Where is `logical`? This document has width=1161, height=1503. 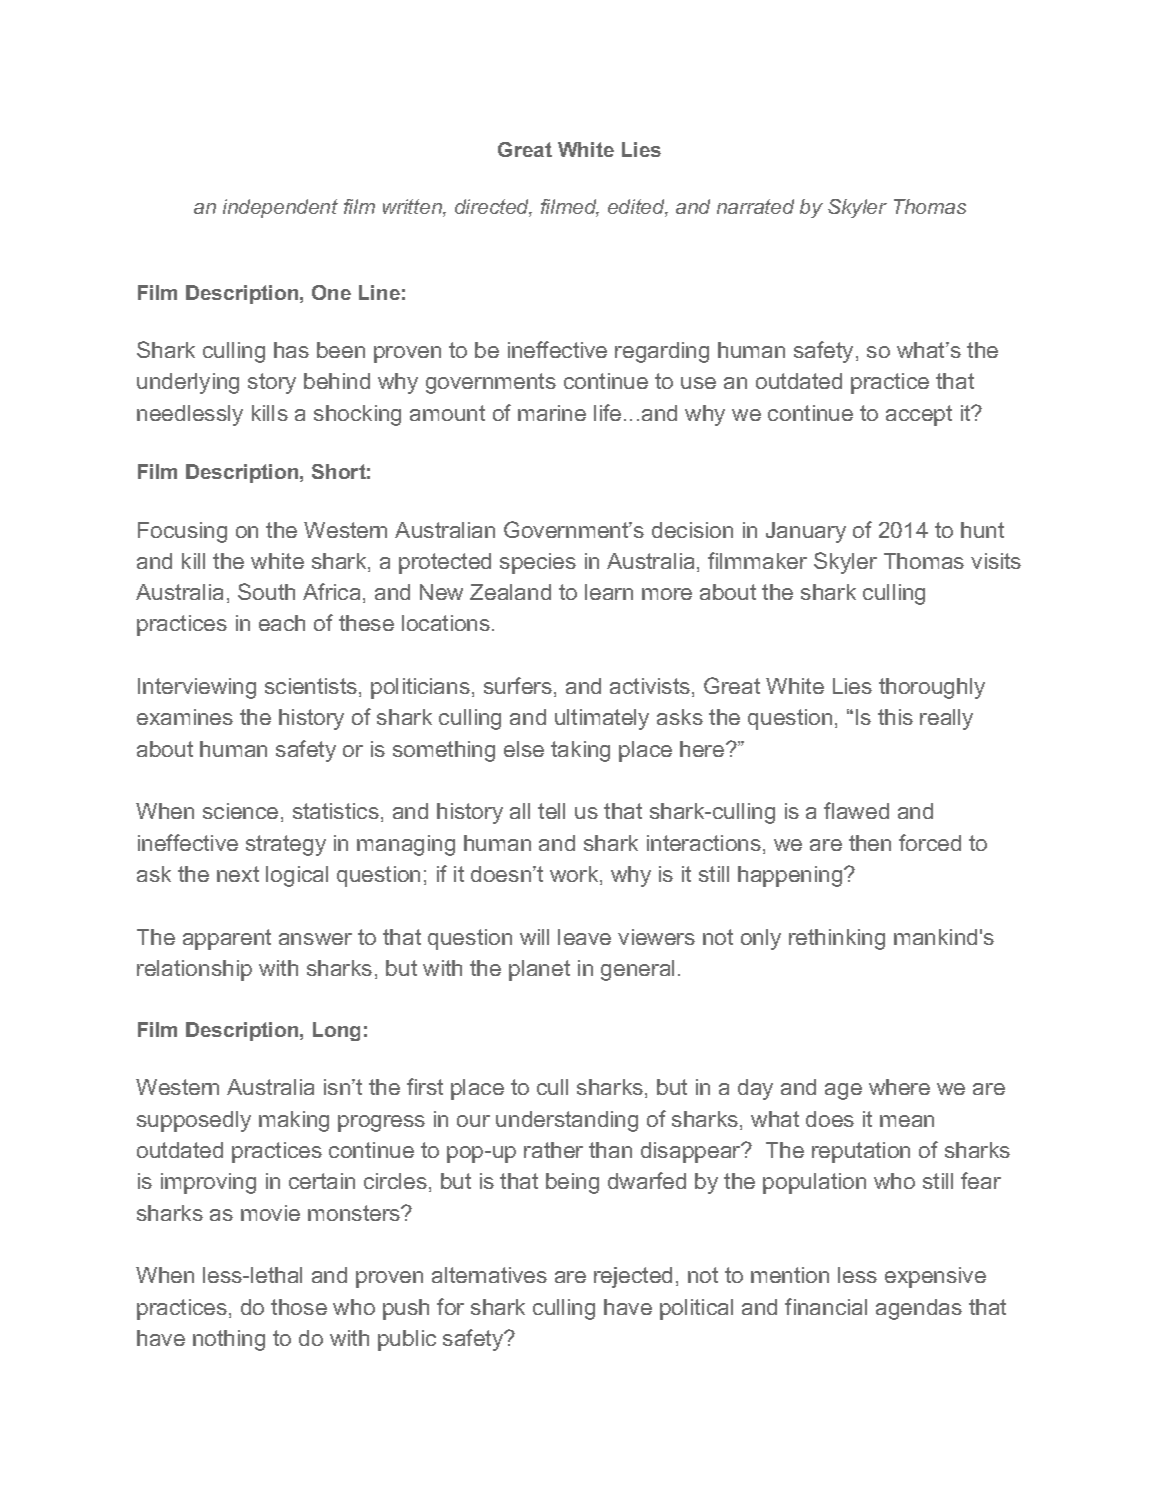
logical is located at coordinates (297, 876).
